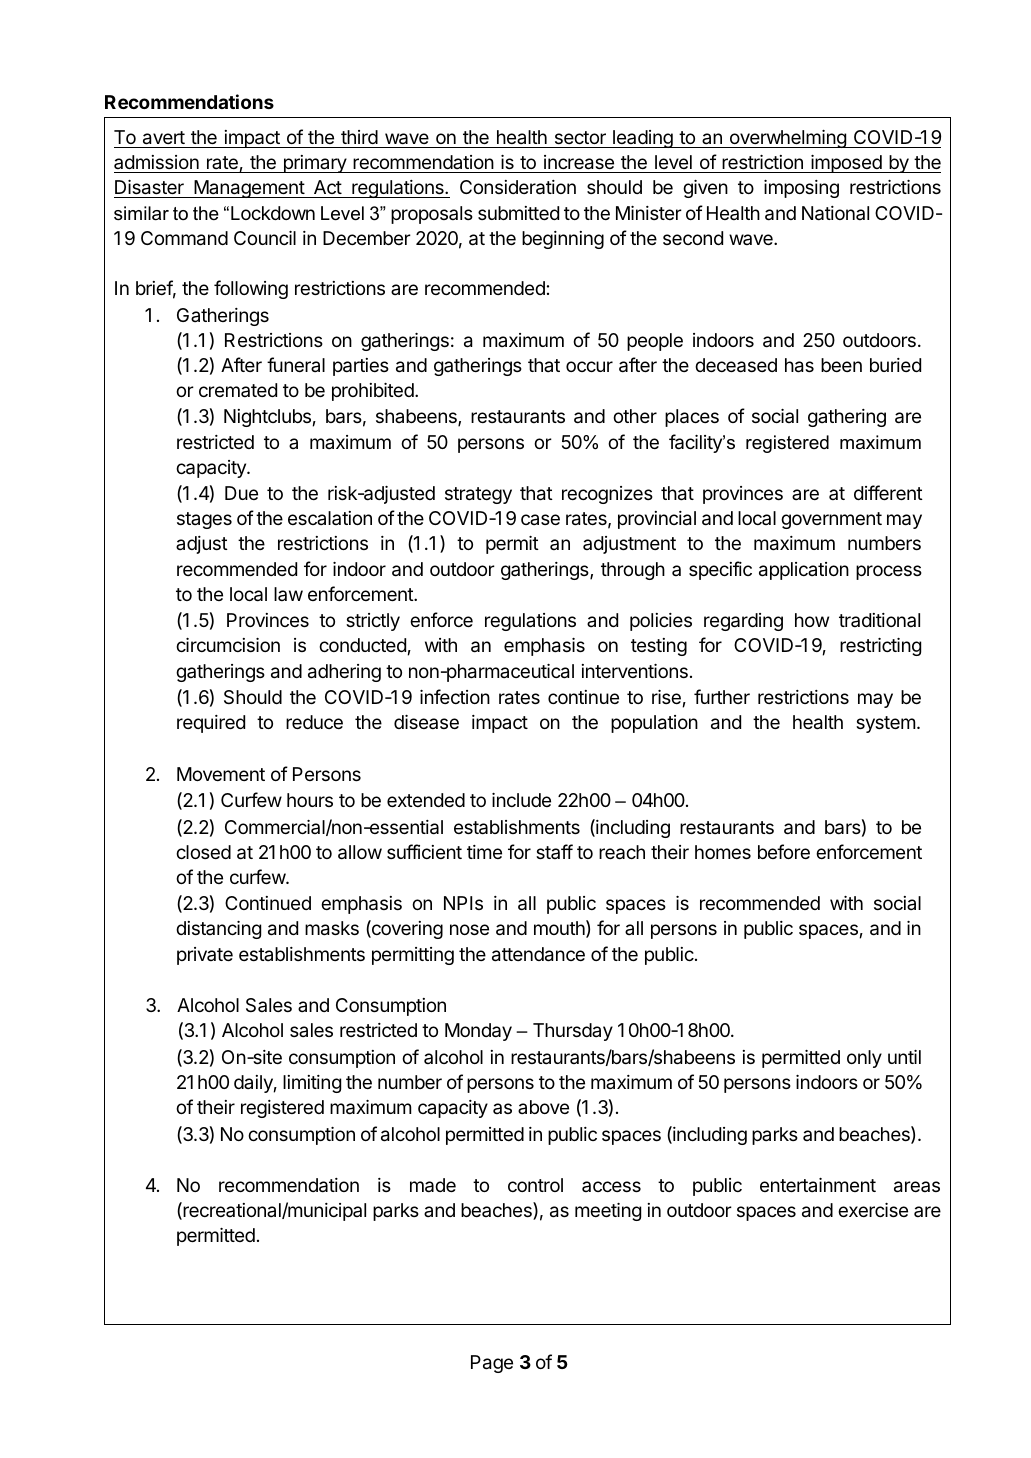  I want to click on imposed, so click(846, 164).
